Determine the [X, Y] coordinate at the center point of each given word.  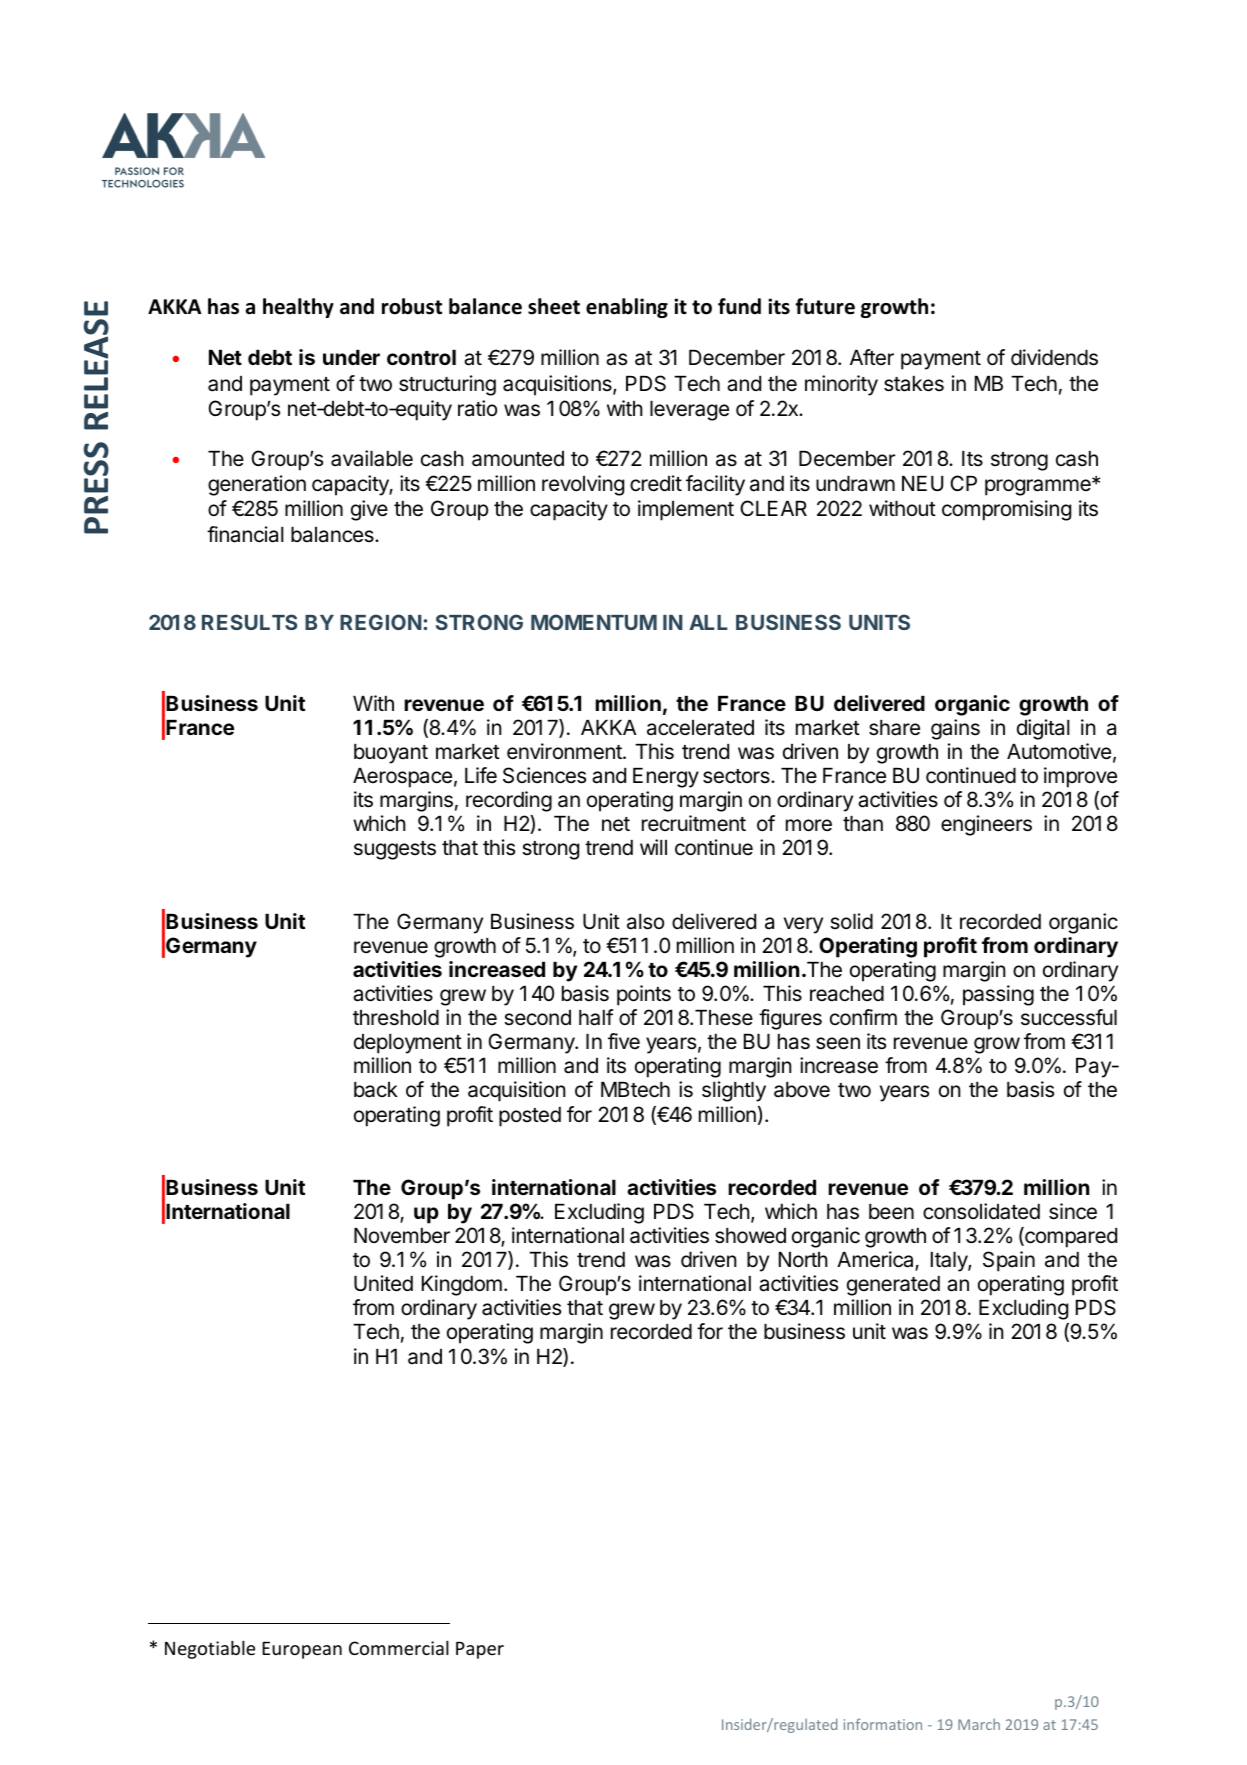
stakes [914, 384]
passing [998, 995]
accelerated [700, 728]
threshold [396, 1018]
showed [750, 1236]
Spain [1009, 1261]
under [351, 357]
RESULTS [249, 622]
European [302, 1650]
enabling [627, 308]
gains [955, 729]
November [402, 1236]
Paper [480, 1650]
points [644, 995]
